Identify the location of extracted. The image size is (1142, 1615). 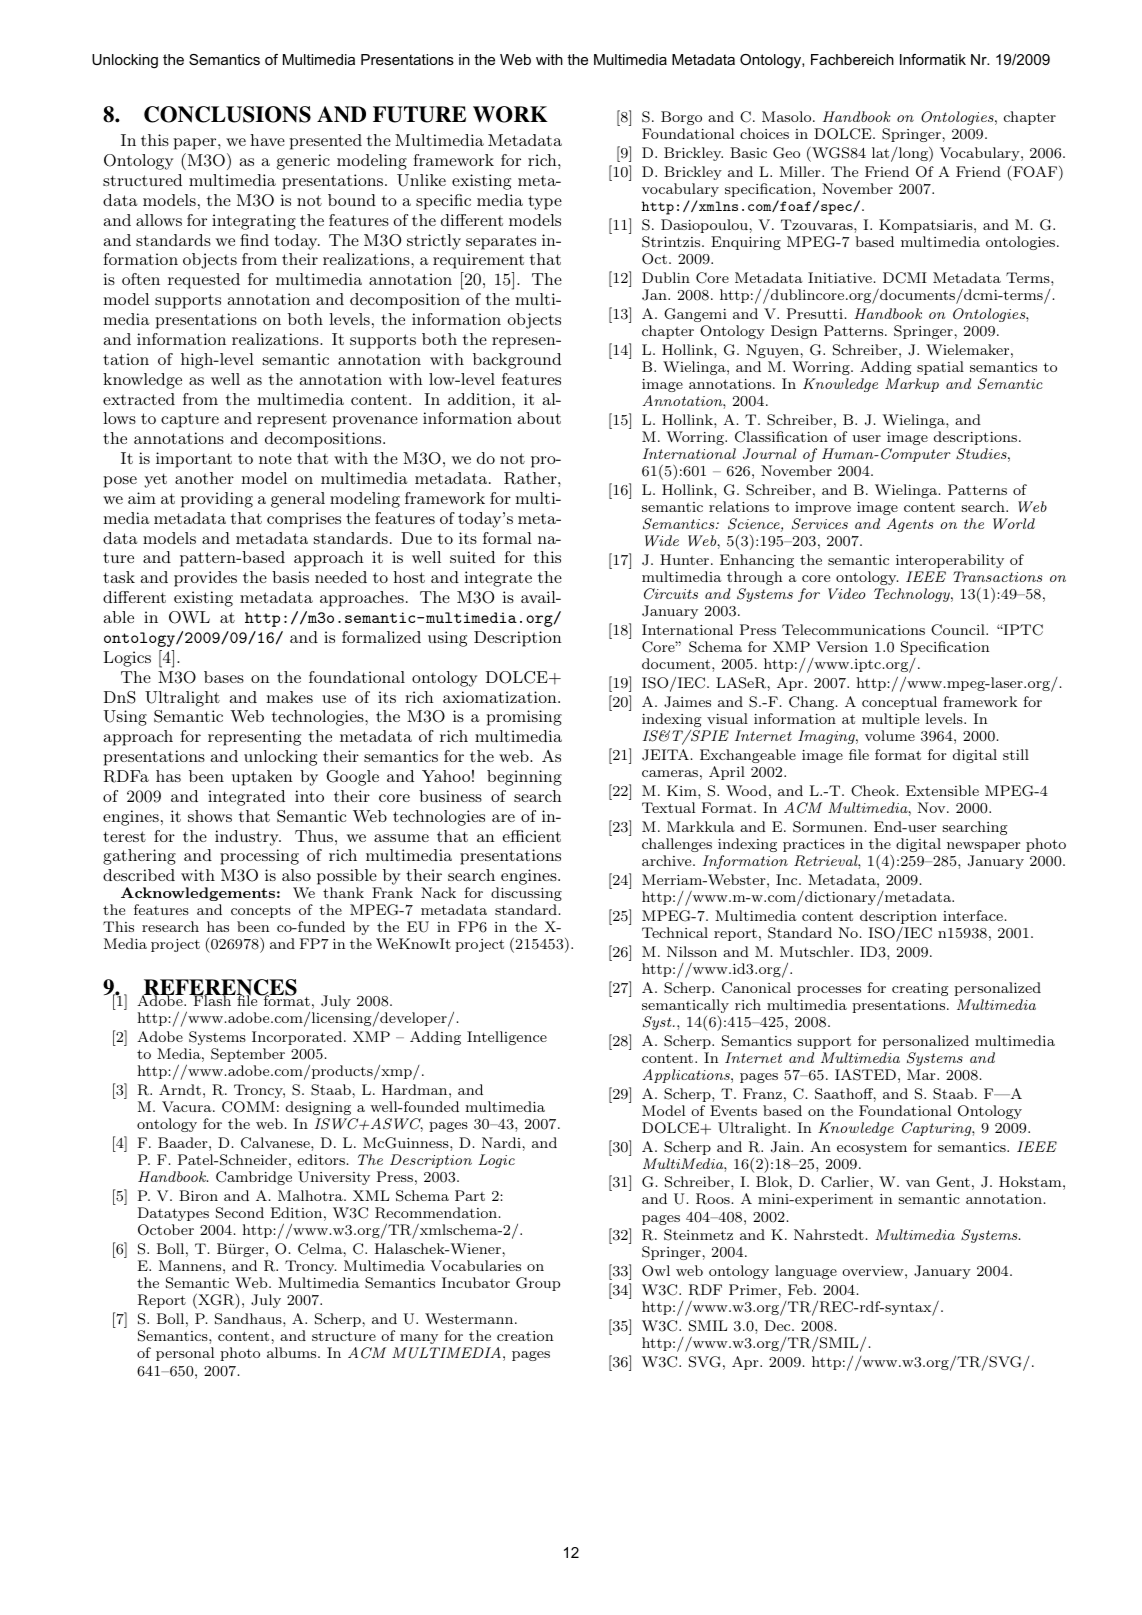
(139, 399).
